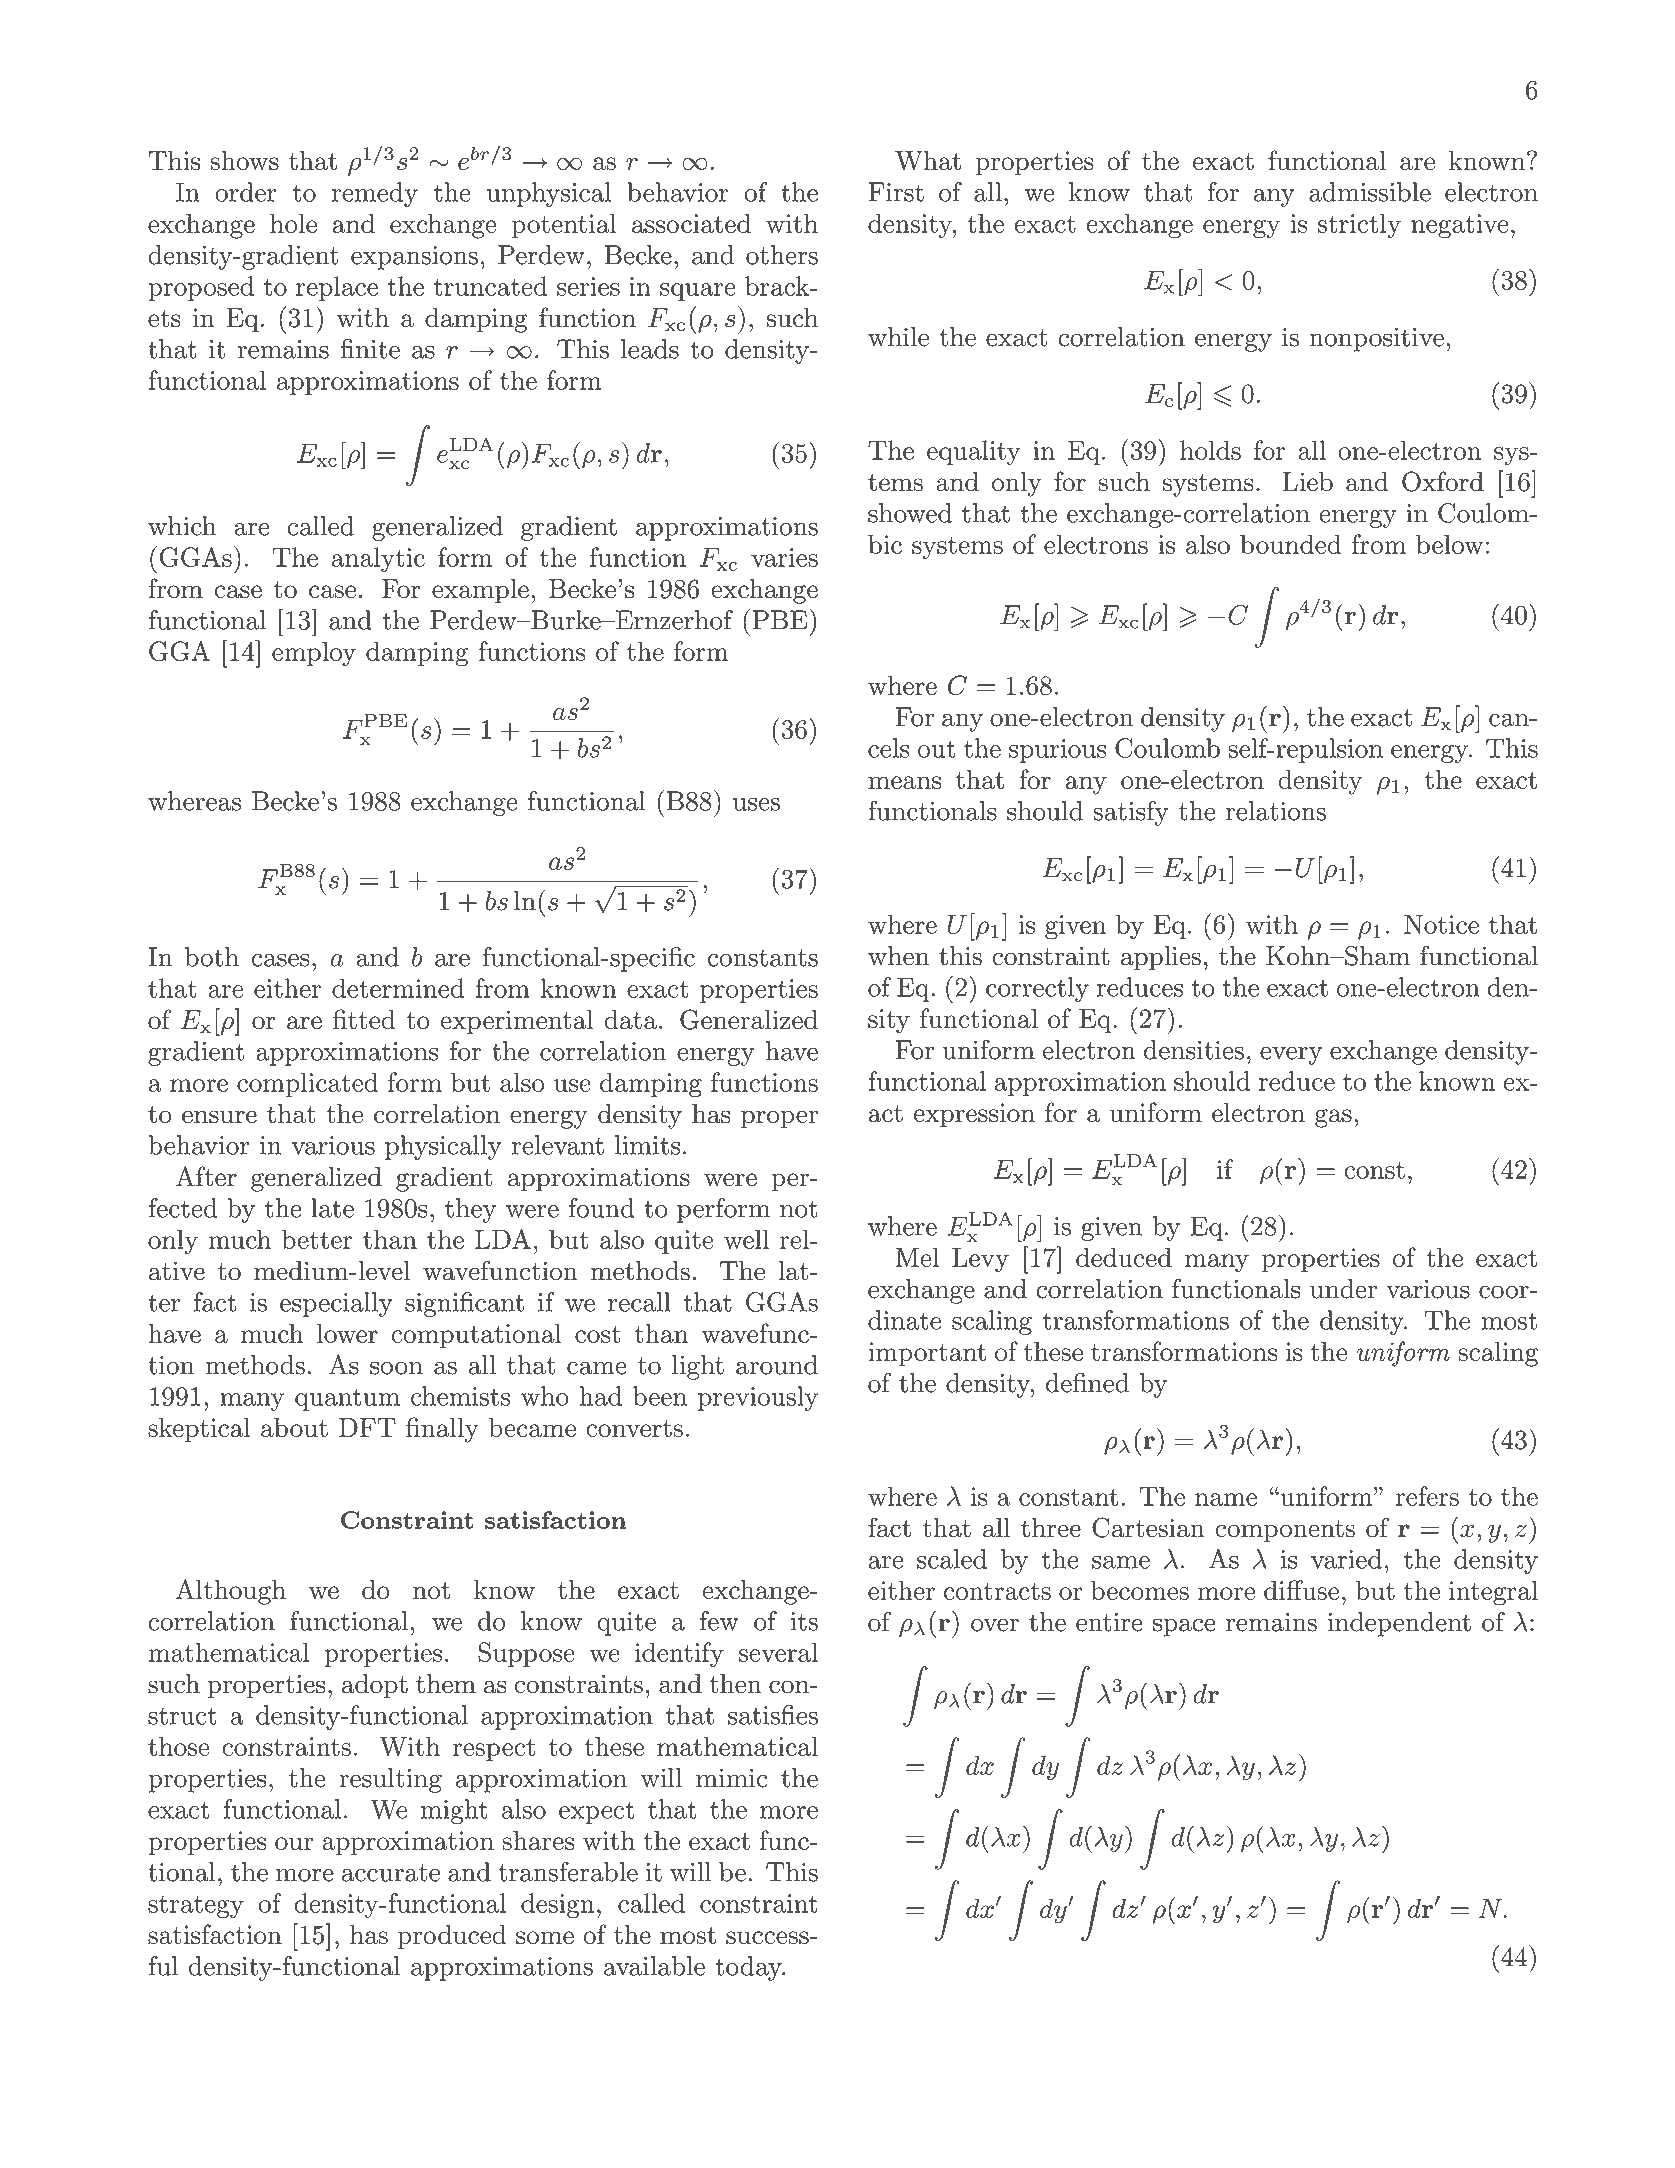 The height and width of the page is (2168, 1675). What do you see at coordinates (898, 956) in the page?
I see `when` at bounding box center [898, 956].
